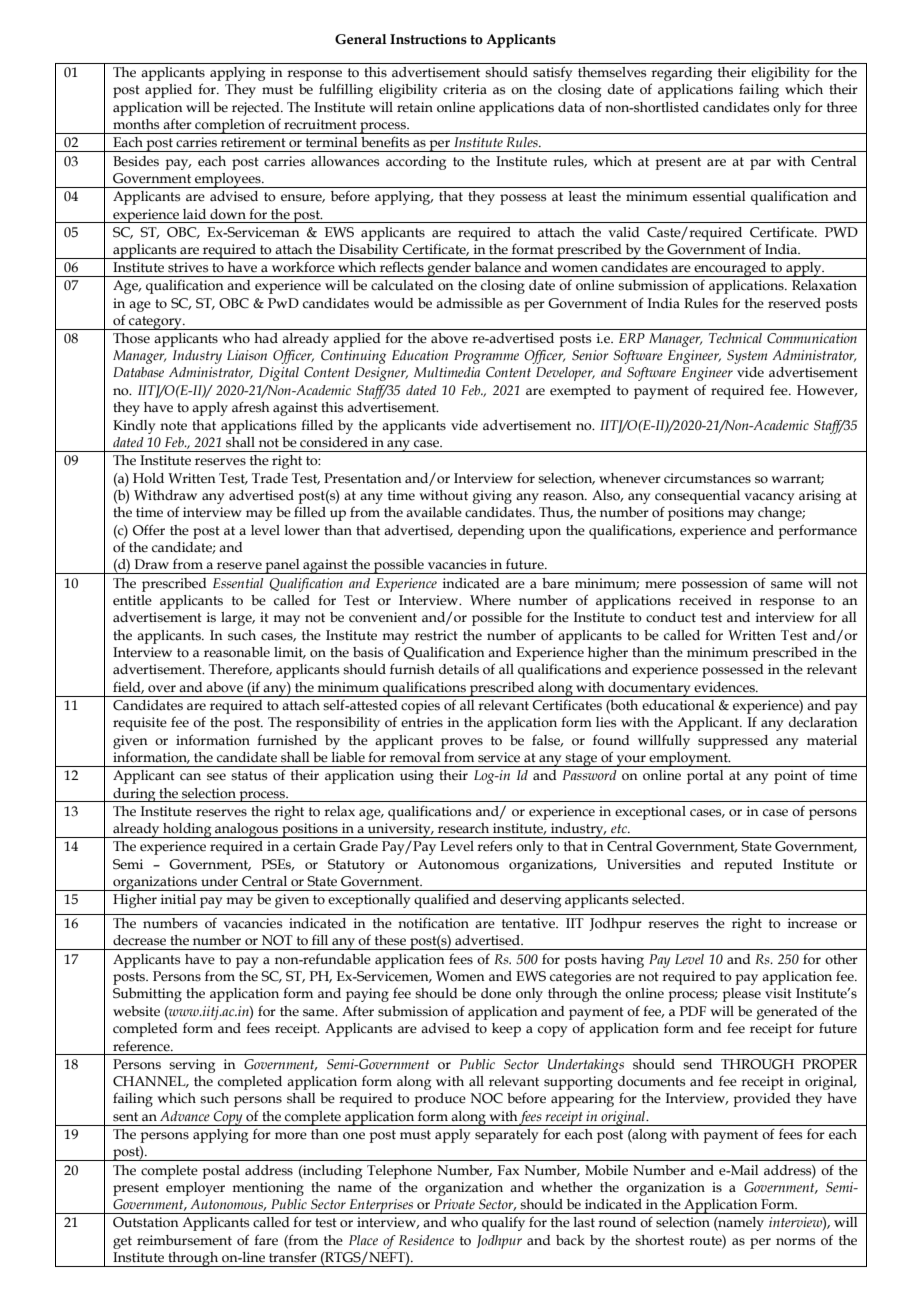 The image size is (924, 1308). What do you see at coordinates (465, 89) in the screenshot?
I see `criteria` at bounding box center [465, 89].
